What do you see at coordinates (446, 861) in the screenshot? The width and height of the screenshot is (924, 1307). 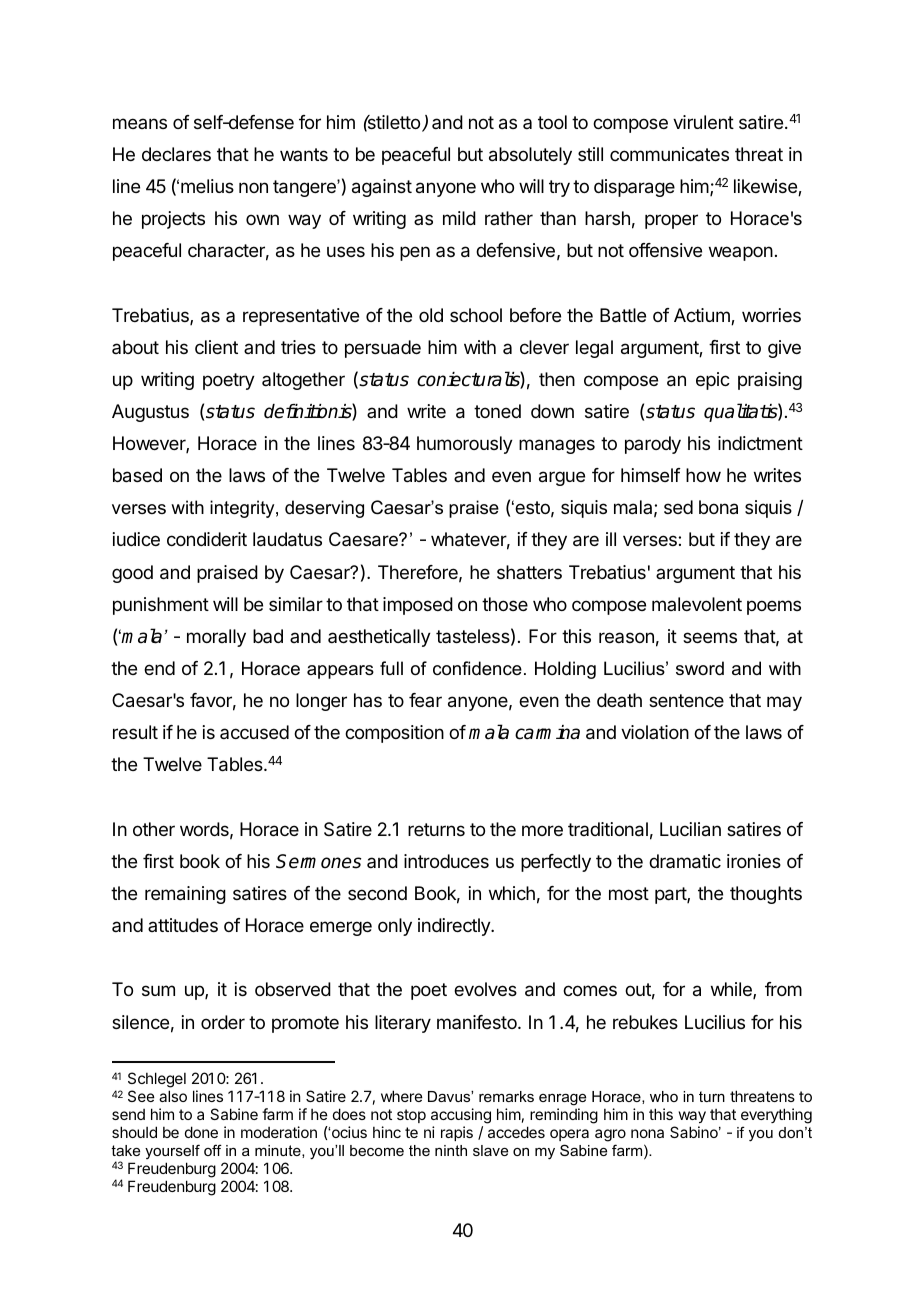 I see `introduces` at bounding box center [446, 861].
